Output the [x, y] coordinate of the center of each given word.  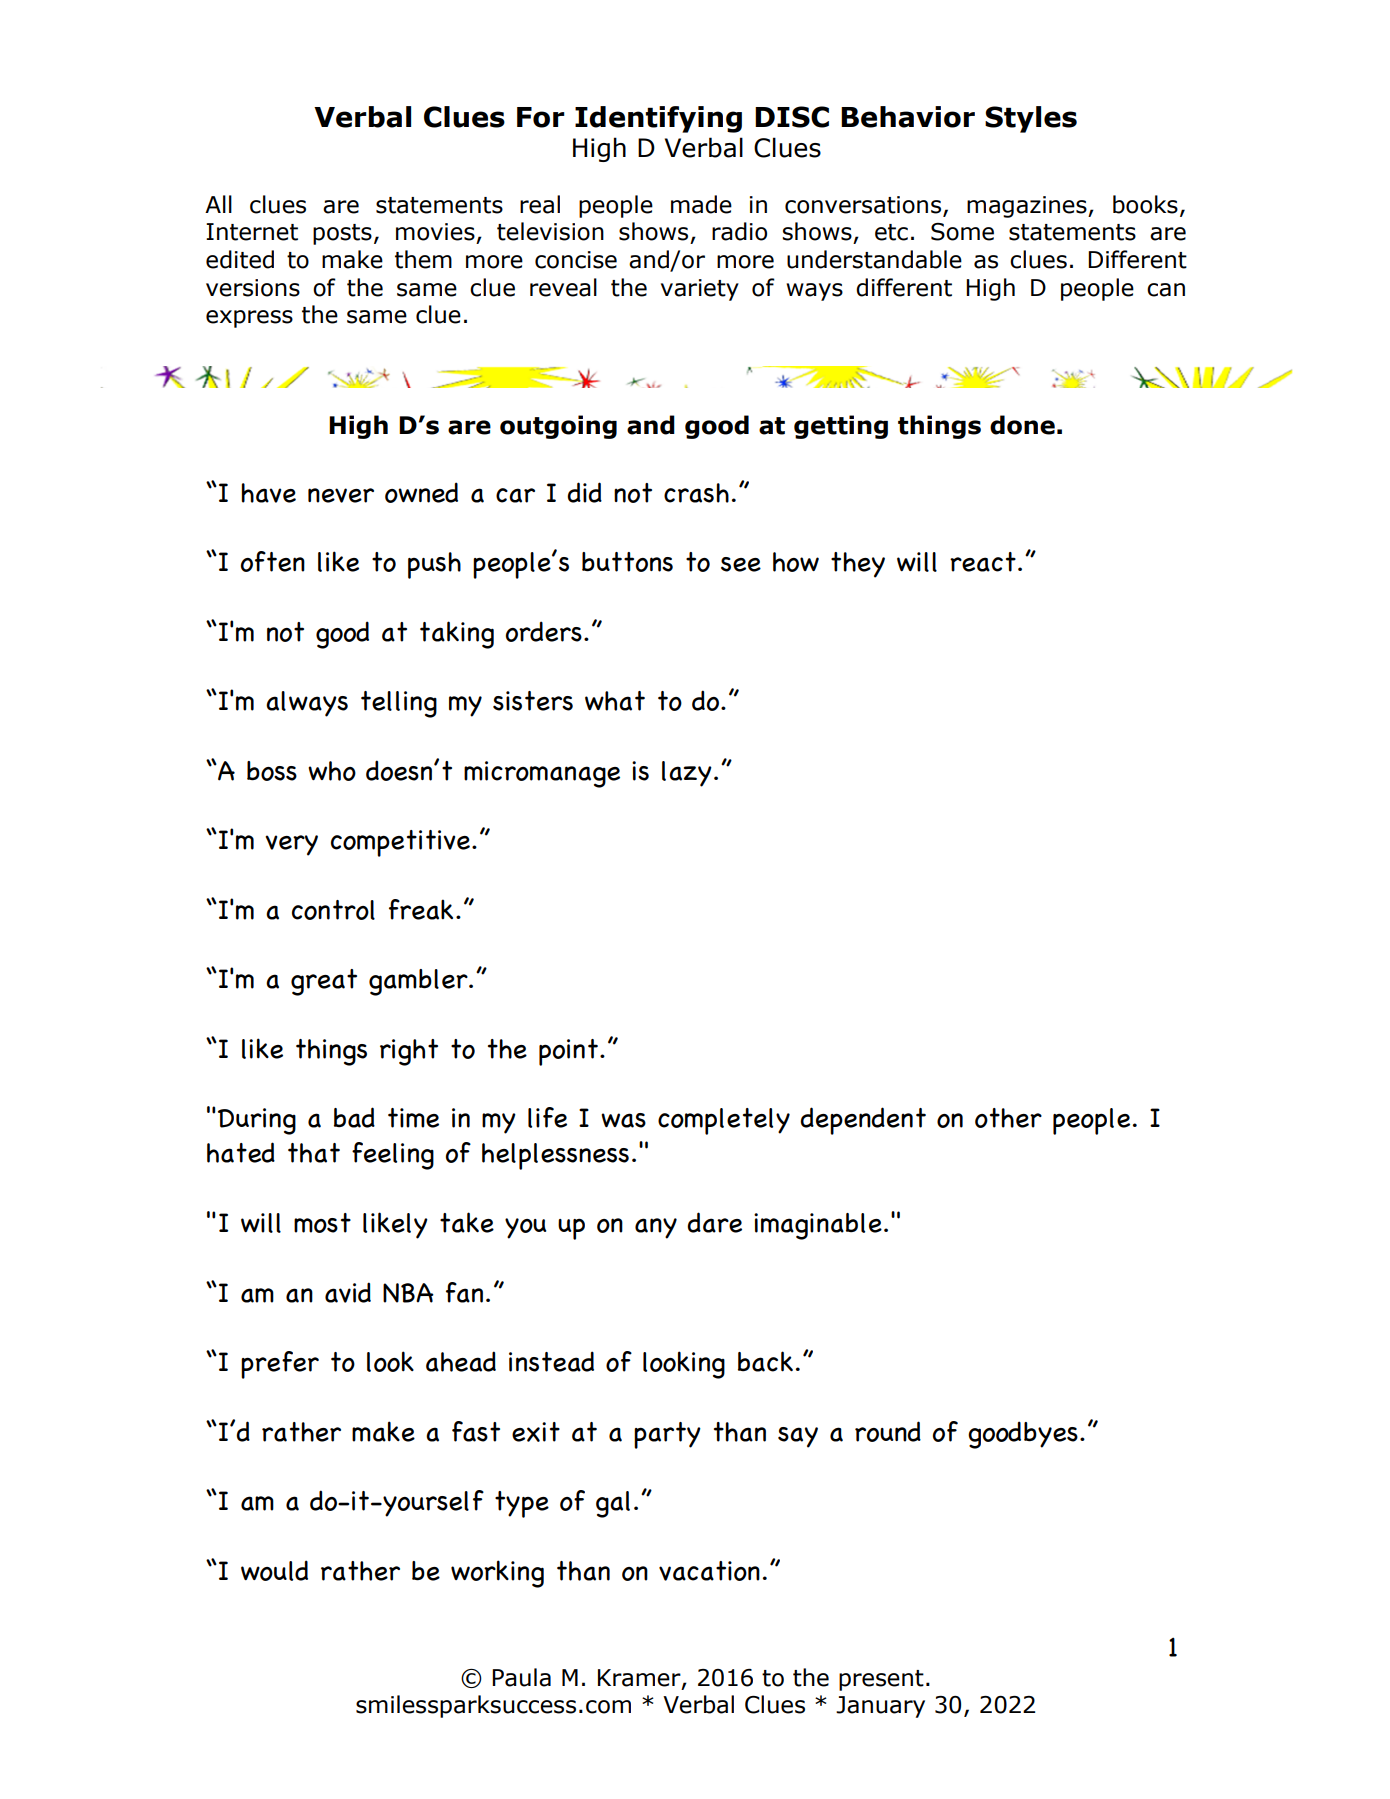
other [1008, 1118]
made [701, 204]
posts [342, 234]
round [888, 1431]
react [983, 562]
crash [696, 493]
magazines [1028, 207]
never [341, 495]
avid [348, 1292]
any [656, 1228]
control [333, 910]
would [274, 1570]
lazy [687, 774]
